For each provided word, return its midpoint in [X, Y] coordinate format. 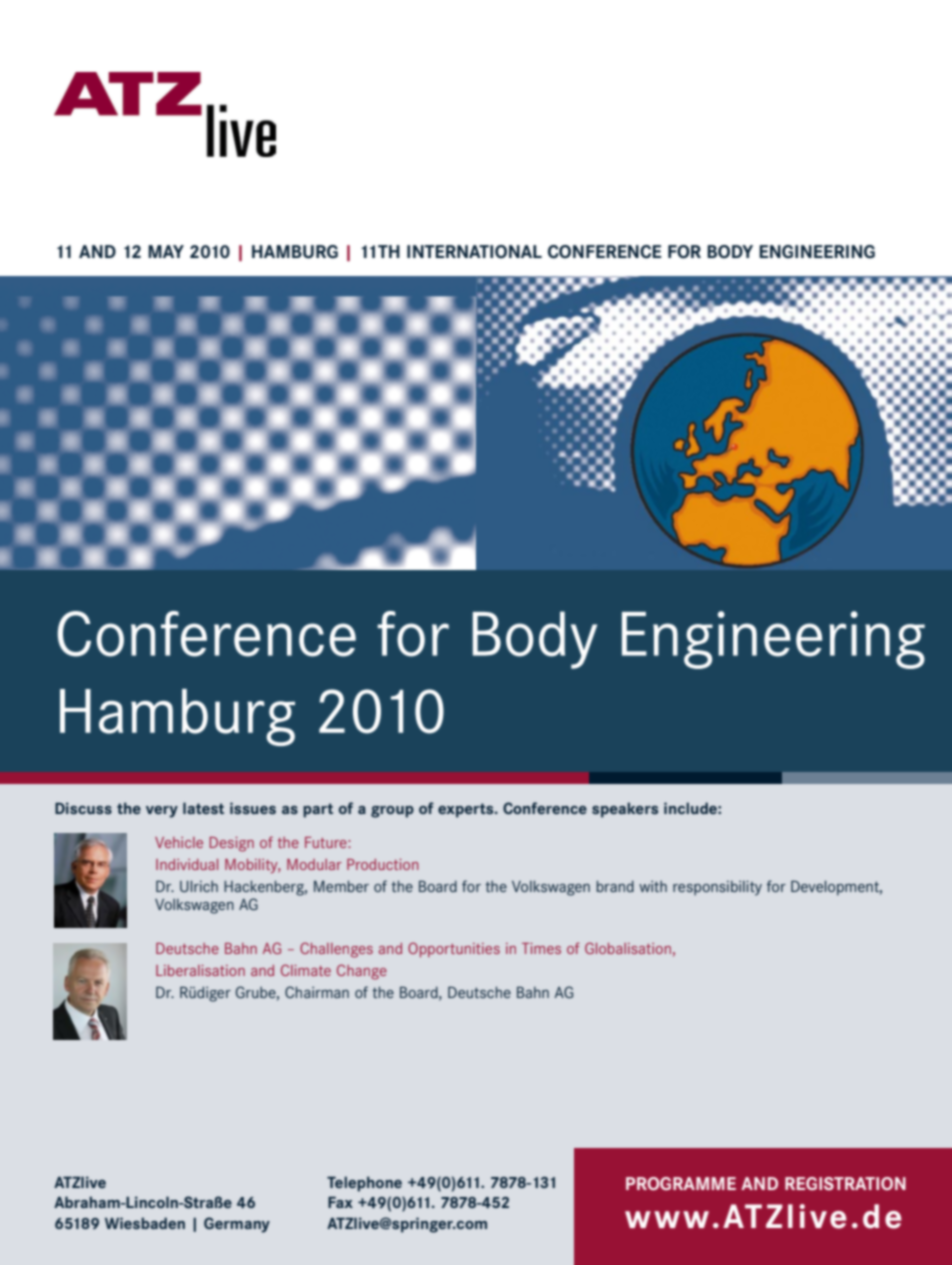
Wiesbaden [145, 1223]
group [392, 812]
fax [340, 1202]
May [166, 251]
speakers [625, 810]
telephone [364, 1184]
